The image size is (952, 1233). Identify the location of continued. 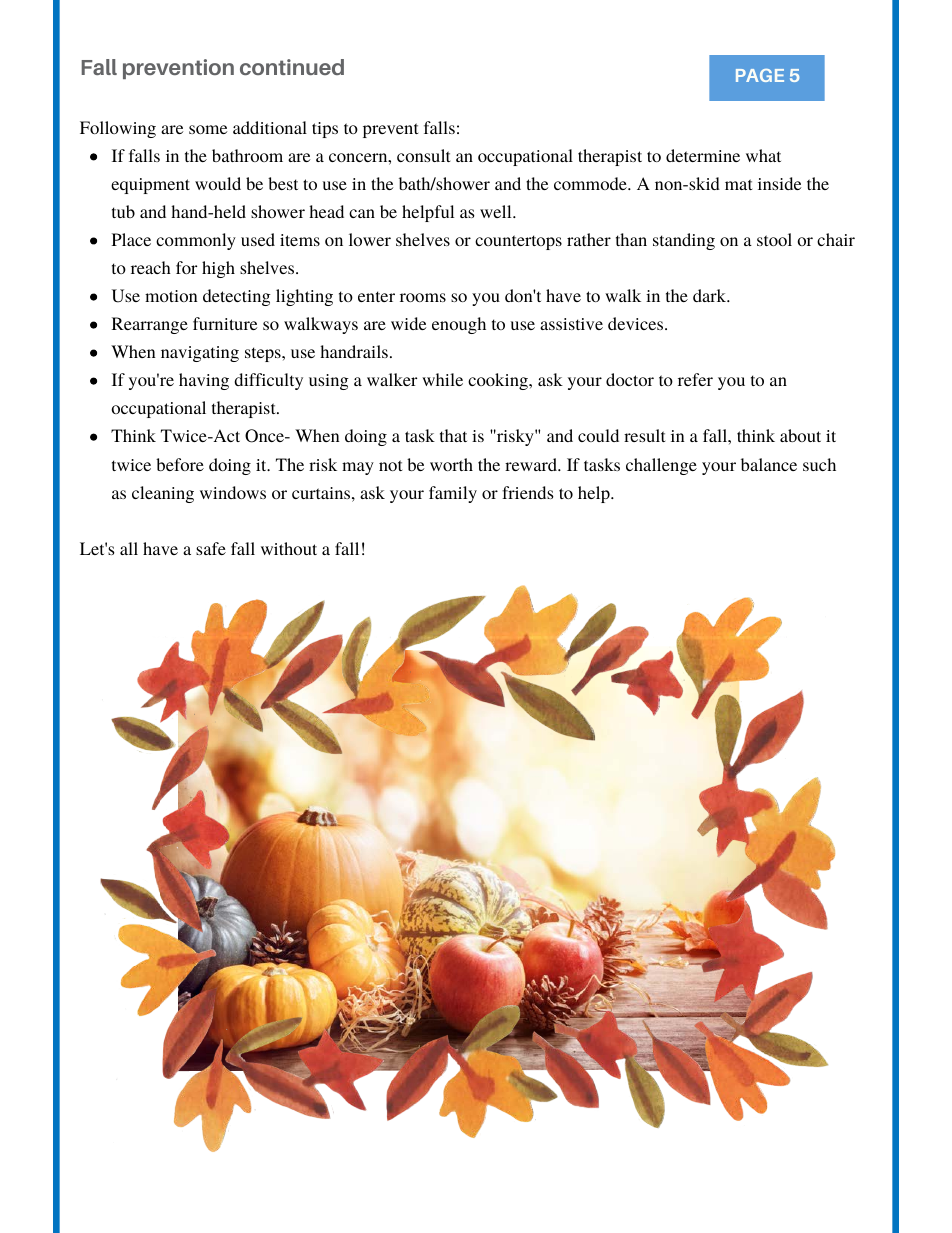
(292, 67).
